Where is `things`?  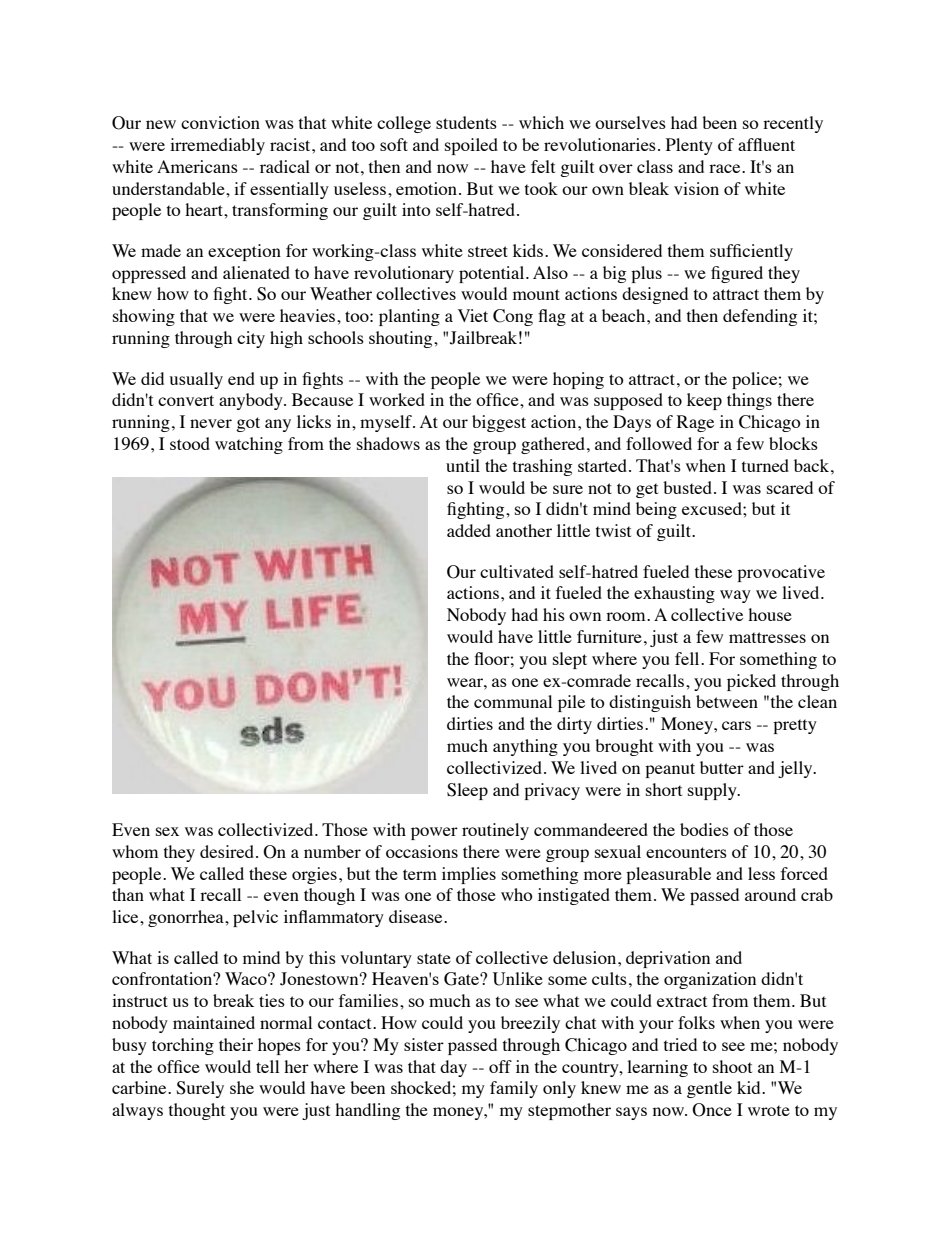 things is located at coordinates (749, 401).
